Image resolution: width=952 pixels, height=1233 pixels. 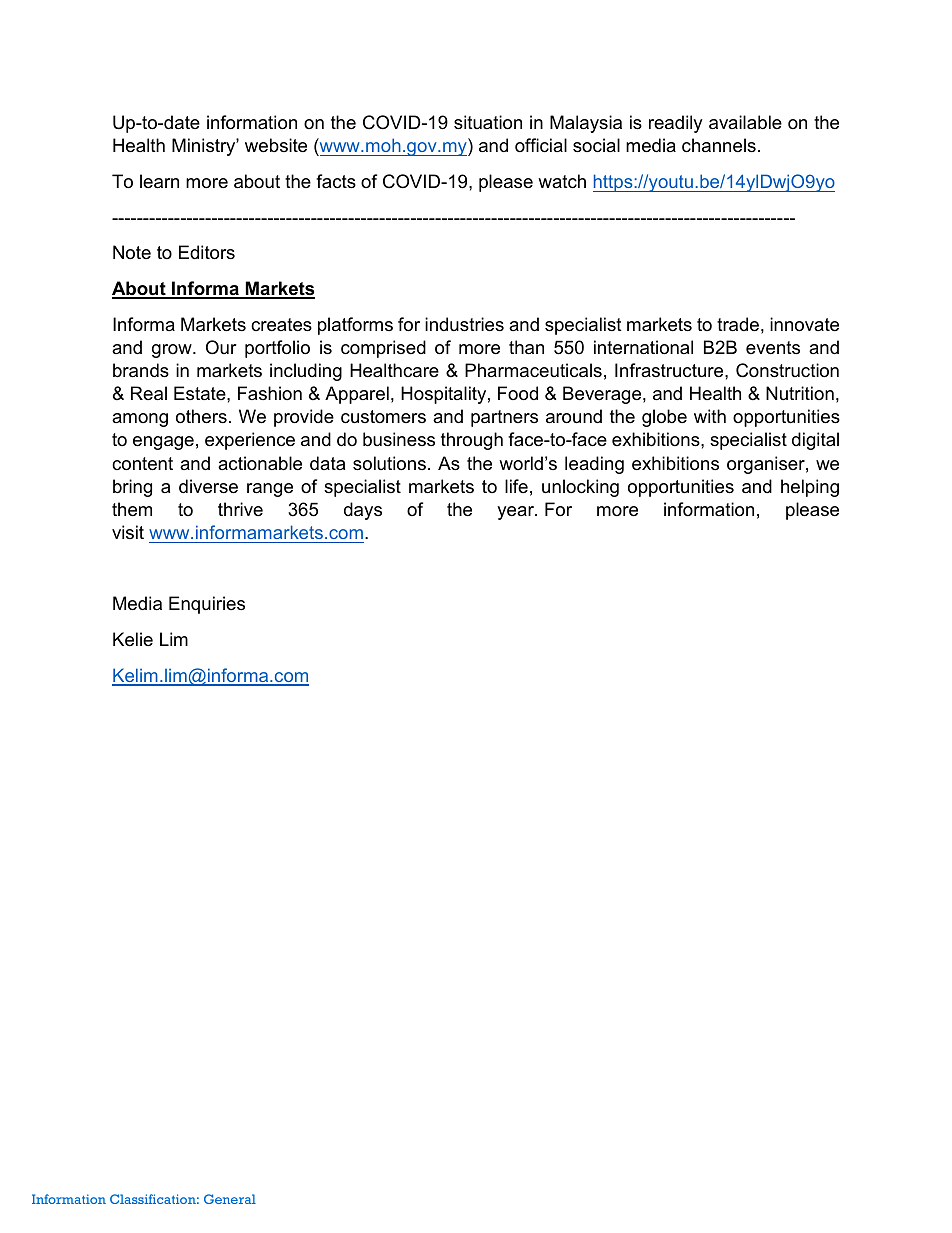 I want to click on year, so click(x=516, y=513).
